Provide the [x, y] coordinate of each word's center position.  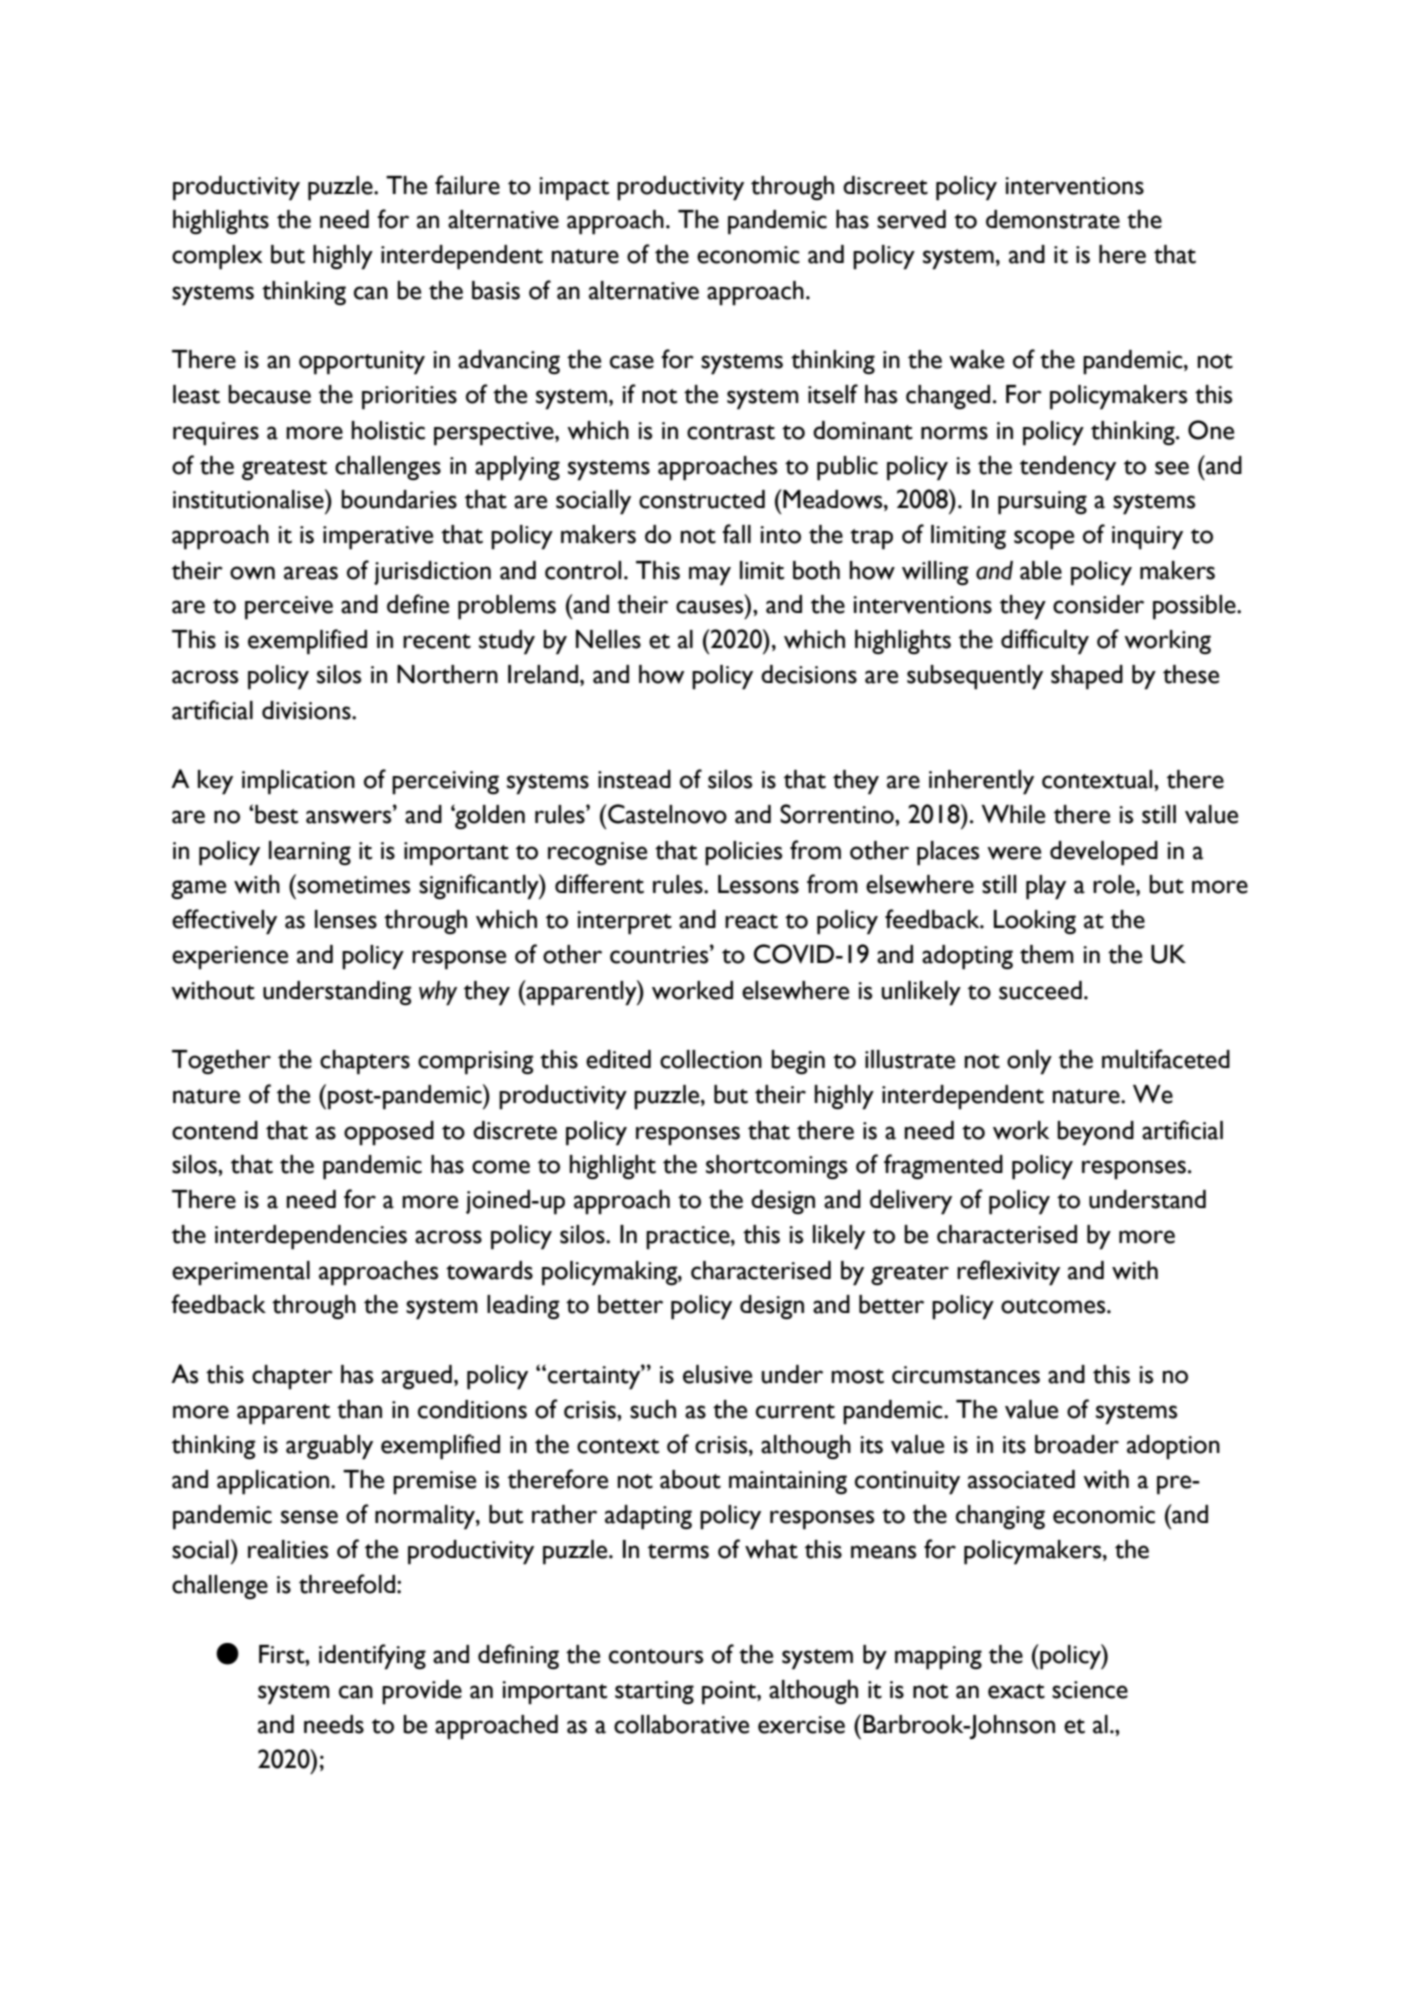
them [1047, 954]
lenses [346, 919]
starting [654, 1692]
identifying [372, 1657]
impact [574, 189]
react [751, 921]
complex [217, 257]
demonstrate [1053, 219]
